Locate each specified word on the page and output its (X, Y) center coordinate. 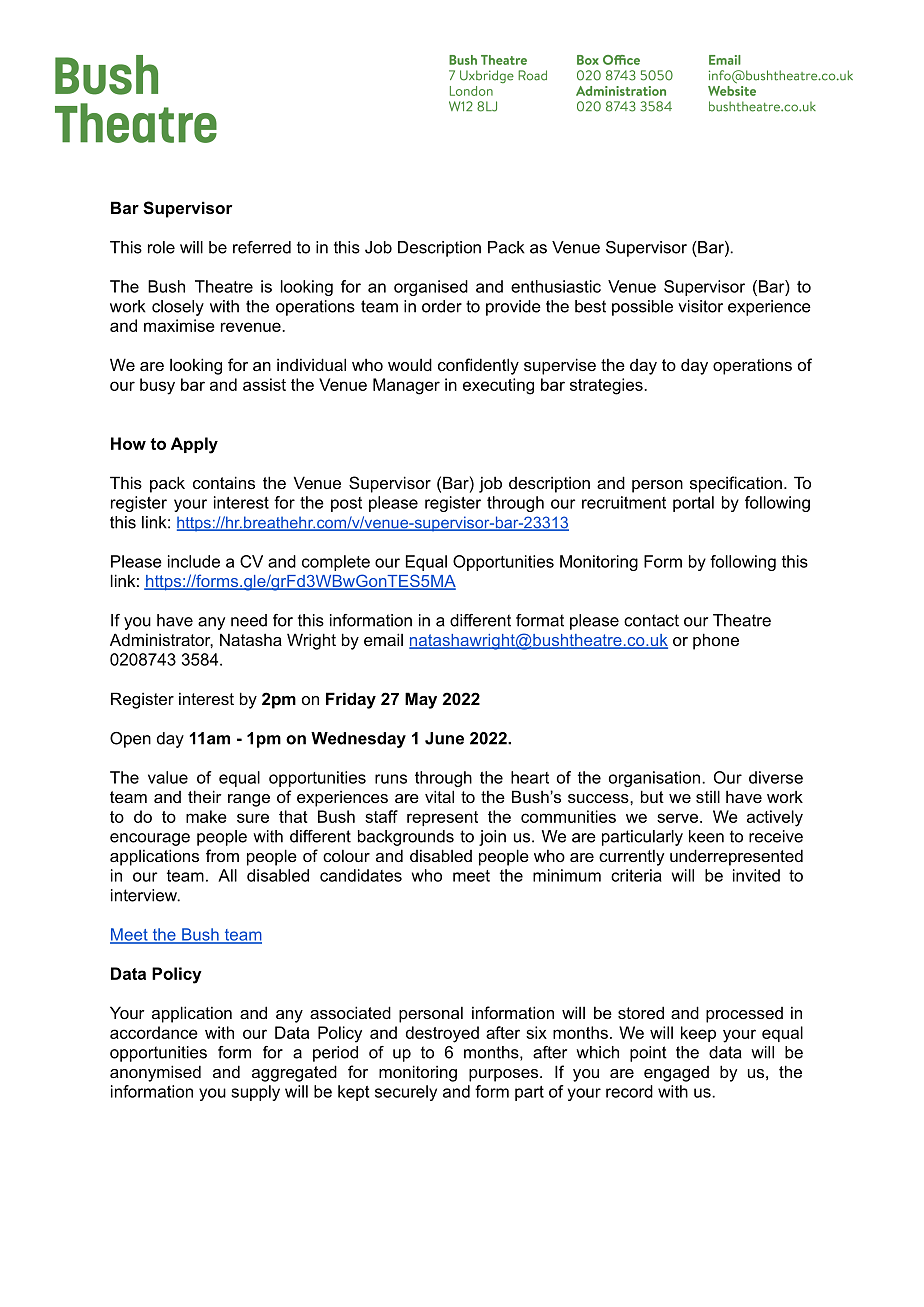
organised (431, 288)
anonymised (155, 1073)
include (194, 561)
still (708, 796)
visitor (700, 306)
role (161, 247)
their (205, 796)
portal (693, 504)
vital (439, 796)
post (346, 504)
